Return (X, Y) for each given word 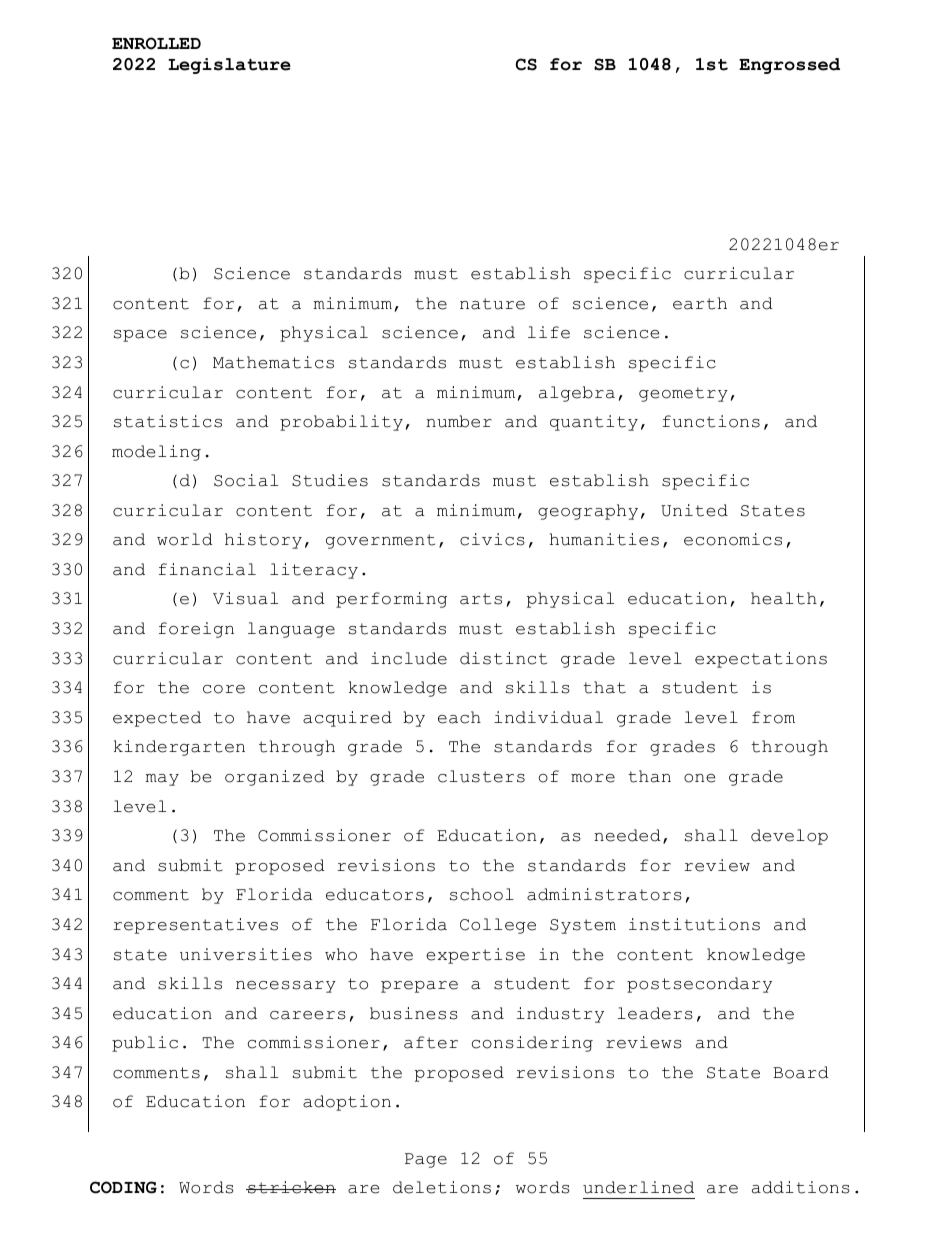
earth (700, 303)
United (694, 510)
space (140, 336)
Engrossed (789, 66)
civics (492, 539)
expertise (475, 956)
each (459, 717)
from (773, 717)
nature (492, 304)
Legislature (229, 66)
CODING (123, 1187)
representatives (195, 926)
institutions (694, 924)
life (549, 332)
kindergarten (179, 748)
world (185, 539)
